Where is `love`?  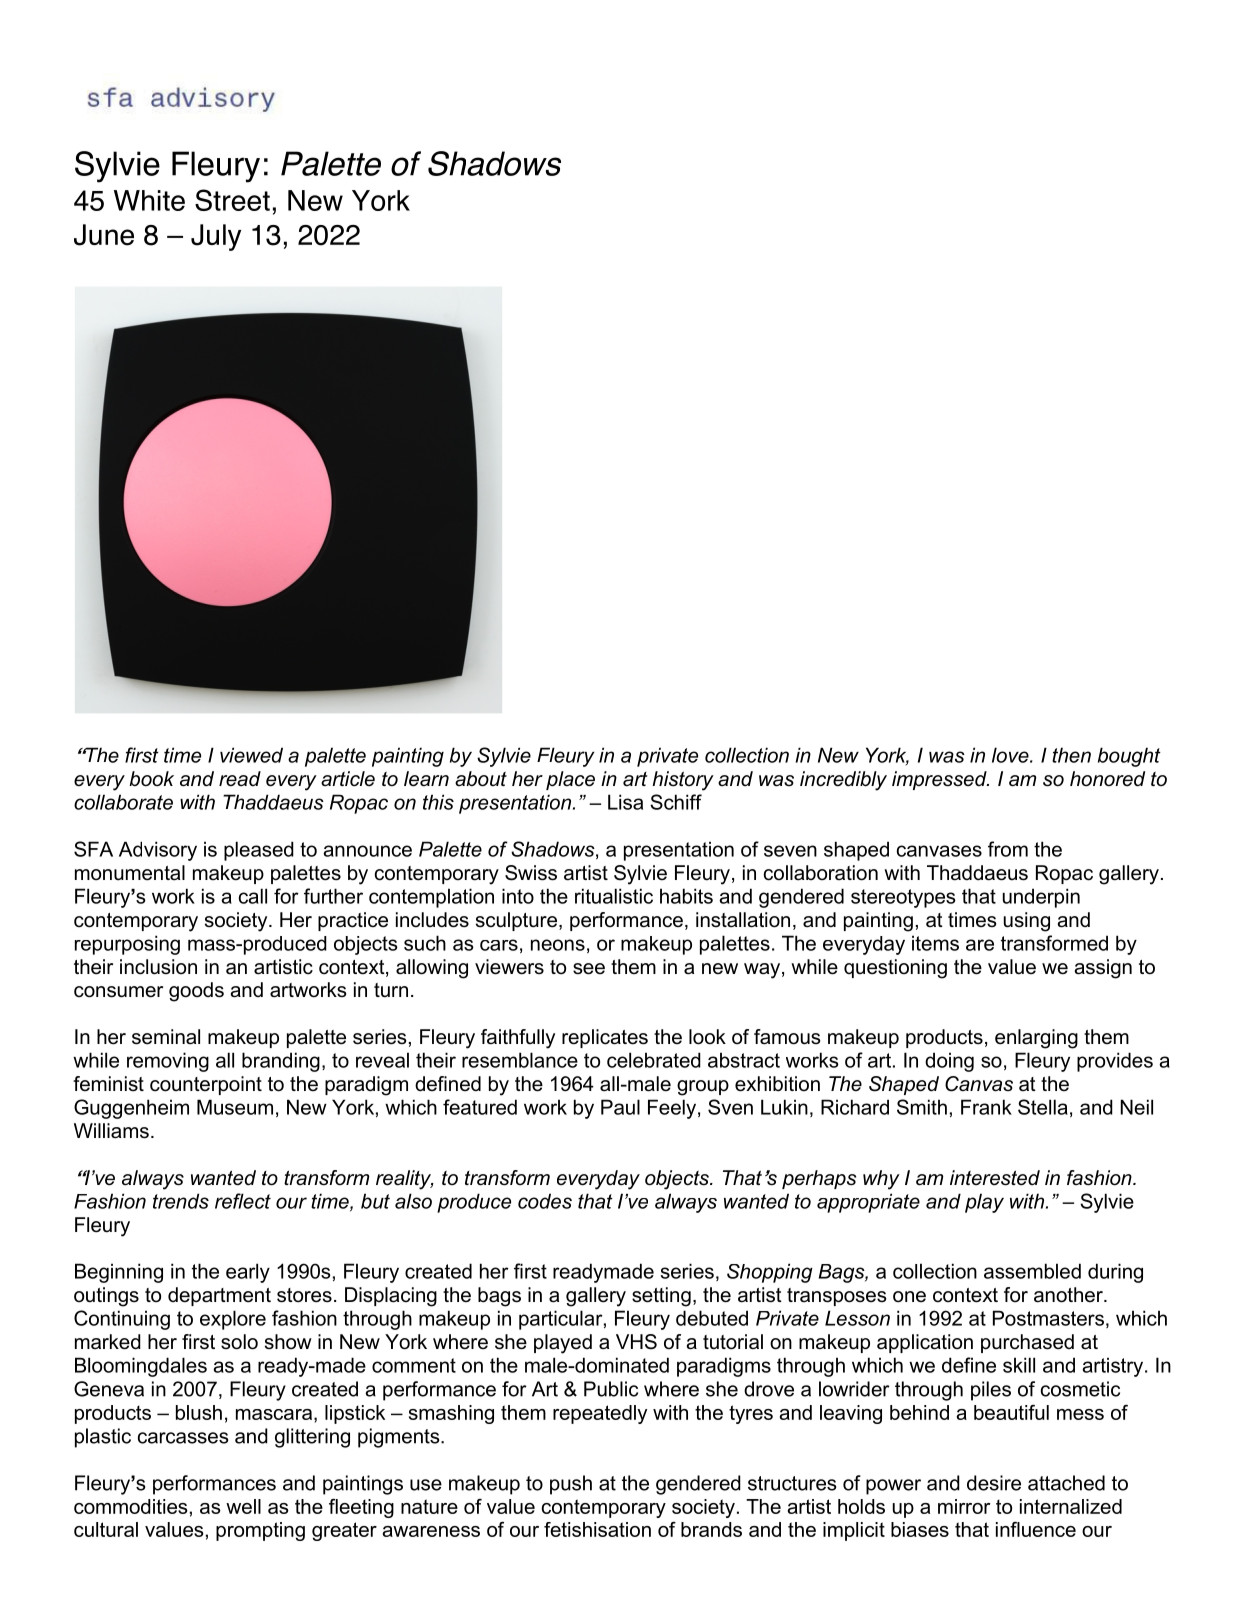
love is located at coordinates (1011, 755).
